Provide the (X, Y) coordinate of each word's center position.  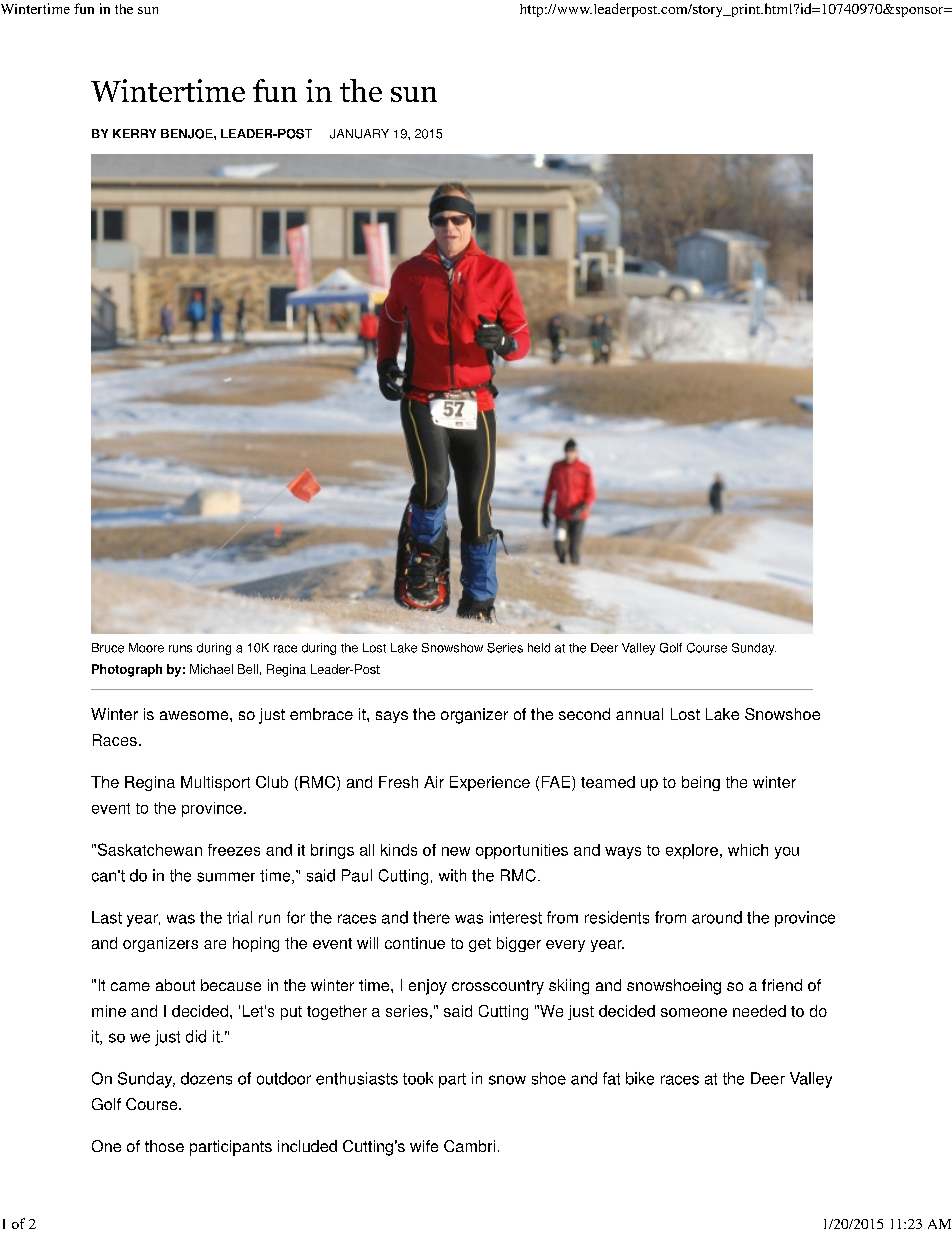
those (164, 1146)
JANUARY (359, 134)
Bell (248, 669)
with (452, 875)
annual (639, 714)
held (539, 648)
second (584, 714)
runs (180, 649)
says (392, 717)
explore (692, 851)
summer (226, 877)
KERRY (134, 133)
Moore (146, 648)
